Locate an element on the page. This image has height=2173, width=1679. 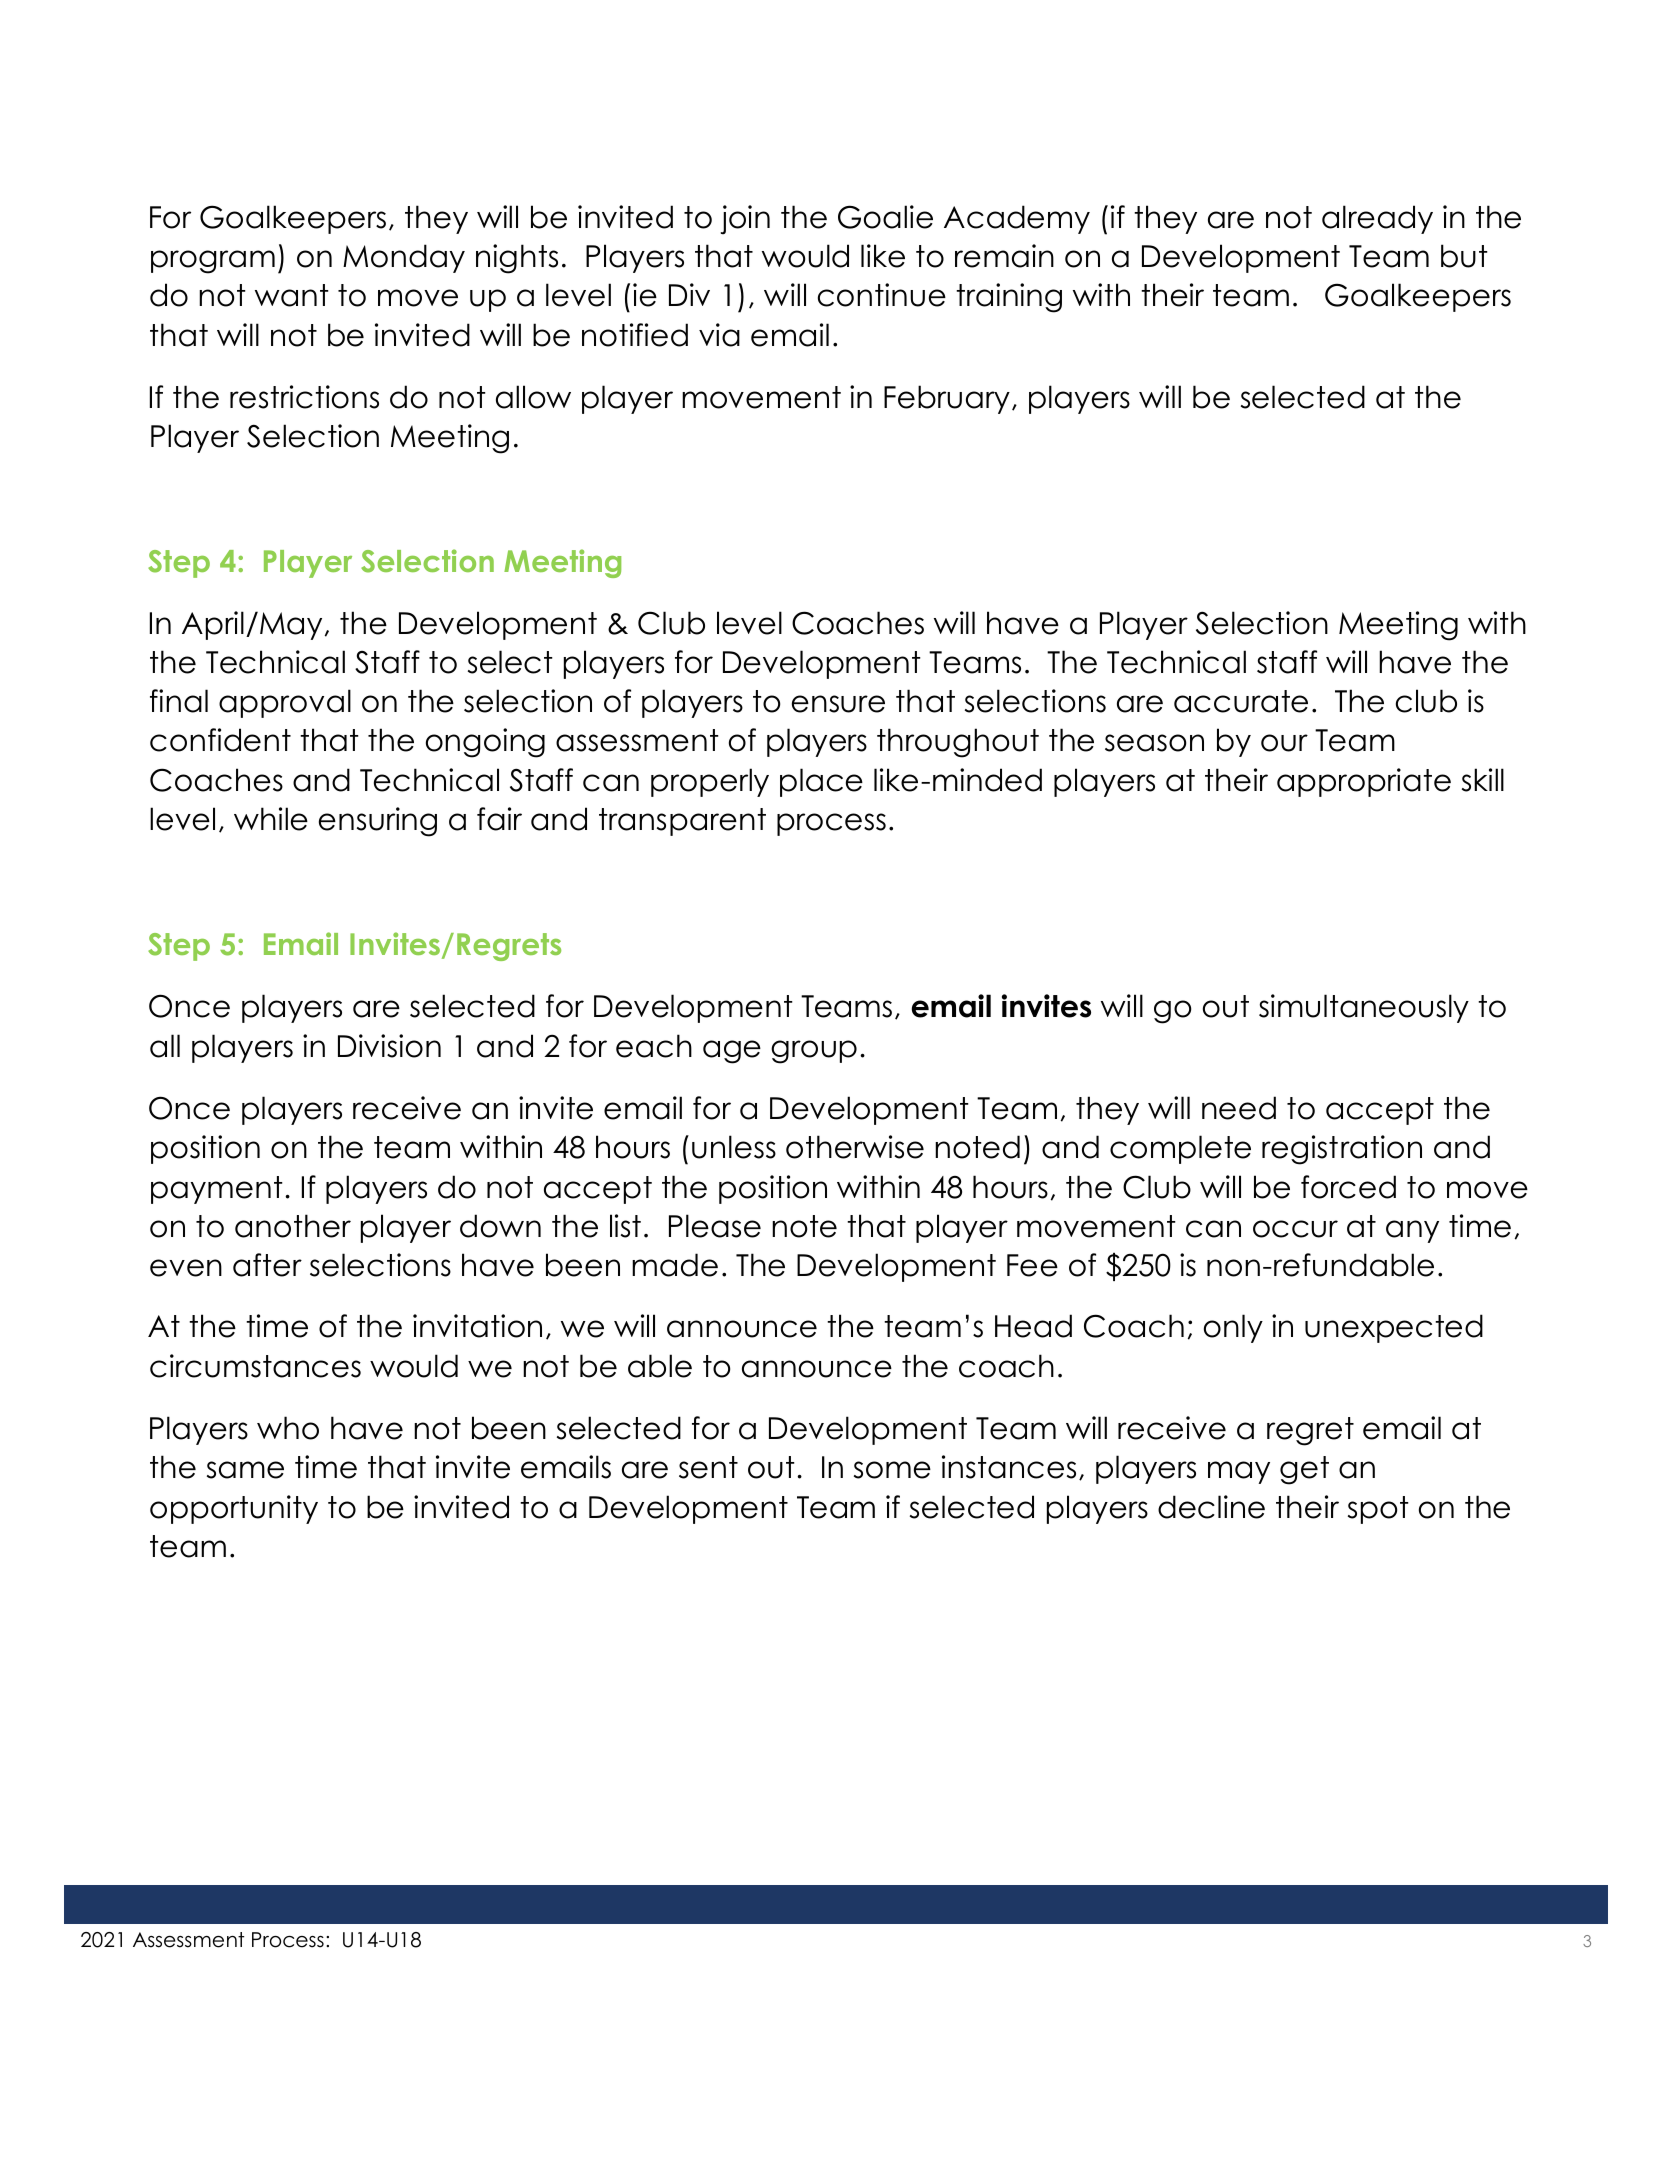
some is located at coordinates (892, 1470).
